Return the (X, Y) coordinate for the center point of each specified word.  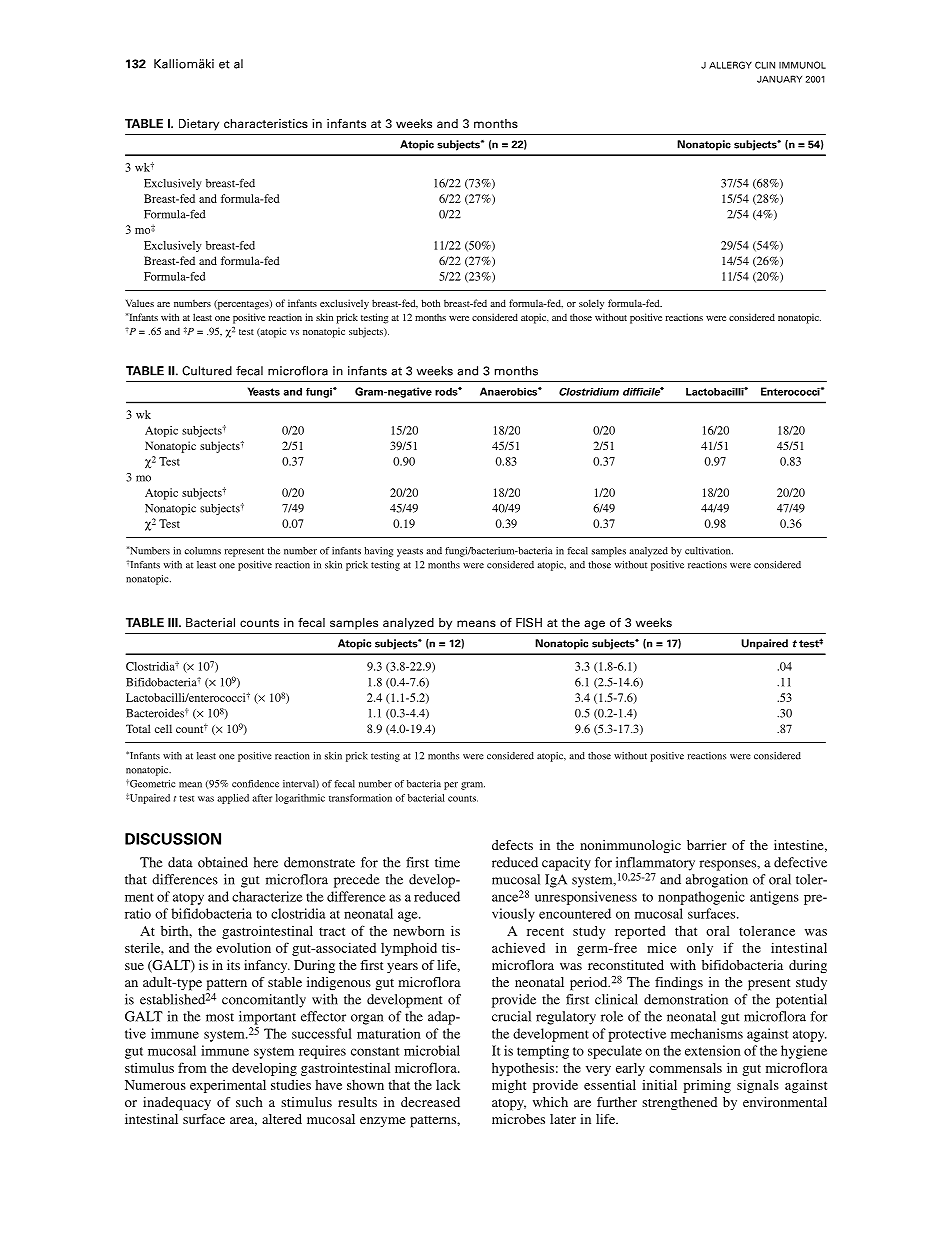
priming (707, 1086)
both (430, 303)
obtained (223, 862)
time (447, 862)
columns (203, 551)
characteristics (266, 123)
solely (591, 304)
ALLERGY (730, 65)
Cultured (207, 371)
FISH (529, 622)
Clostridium (589, 392)
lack (448, 1085)
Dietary (199, 125)
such (249, 1102)
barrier (707, 845)
